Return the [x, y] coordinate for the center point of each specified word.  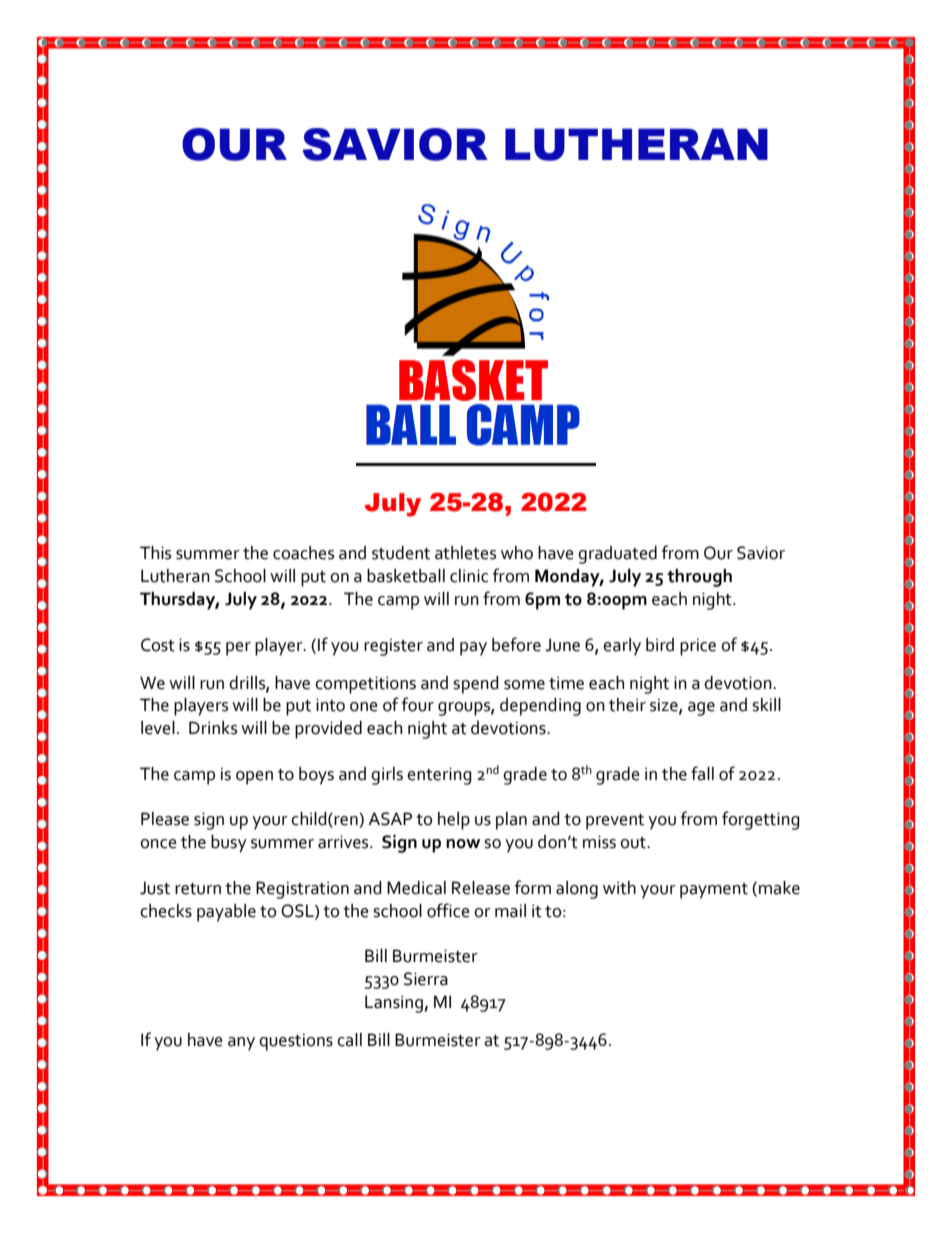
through [699, 578]
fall [702, 773]
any [241, 1044]
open [254, 778]
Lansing [395, 1004]
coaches [303, 553]
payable [226, 913]
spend [476, 685]
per [238, 649]
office [448, 910]
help [454, 821]
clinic [469, 576]
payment [714, 891]
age [701, 709]
